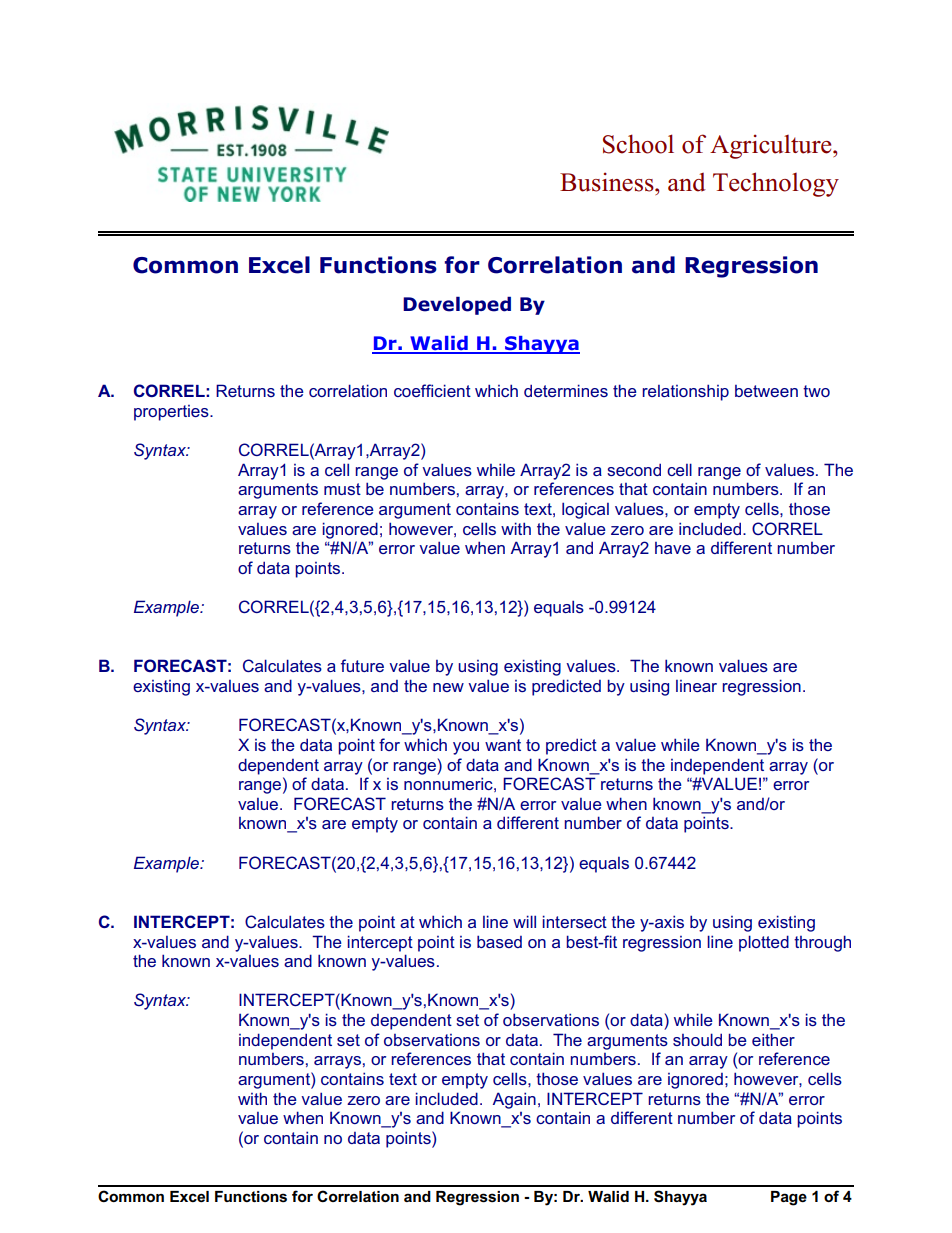 The image size is (952, 1233). Describe the element at coordinates (457, 305) in the screenshot. I see `Developed` at that location.
